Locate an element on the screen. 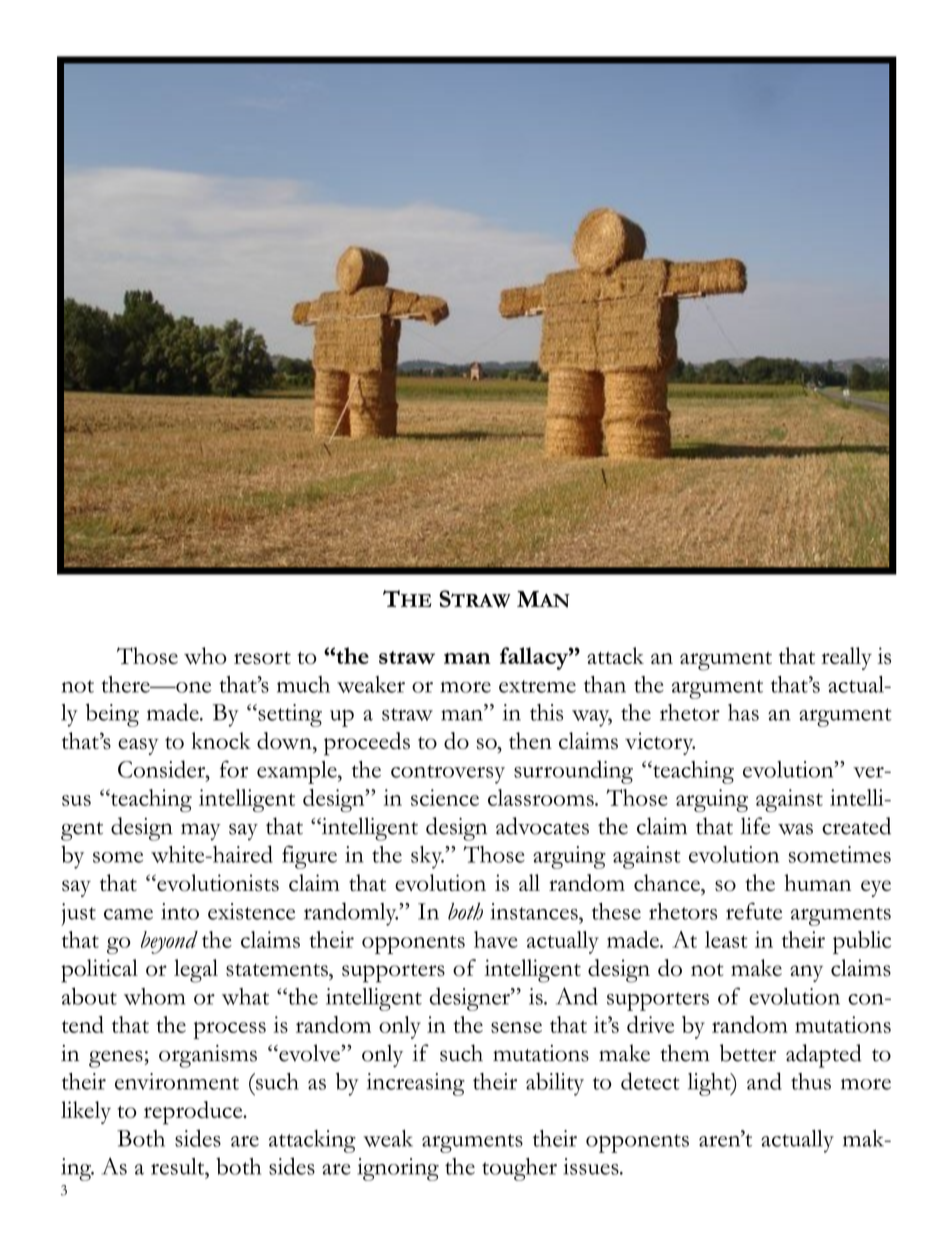  extreme is located at coordinates (537, 686).
